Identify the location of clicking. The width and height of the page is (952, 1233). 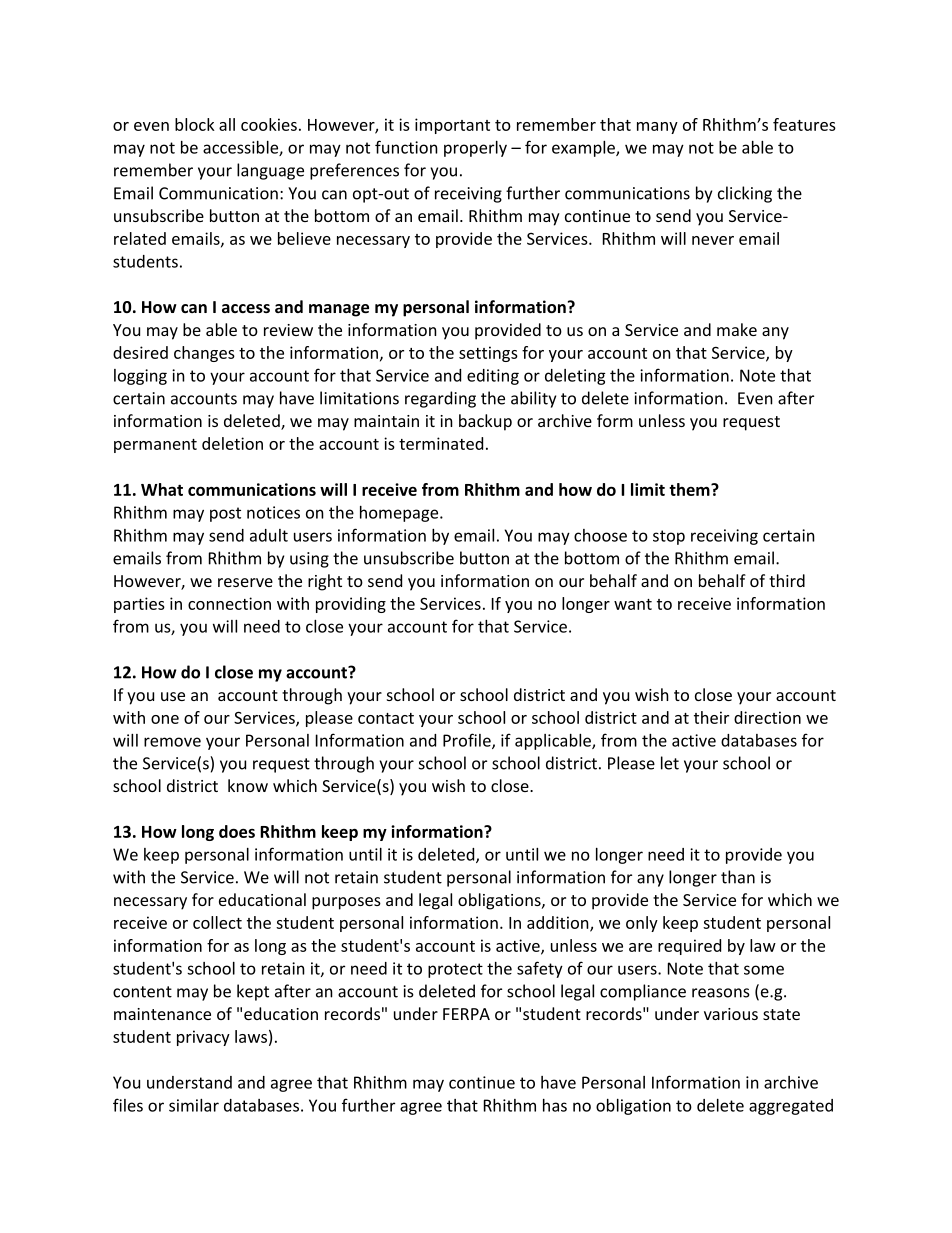
(745, 194).
